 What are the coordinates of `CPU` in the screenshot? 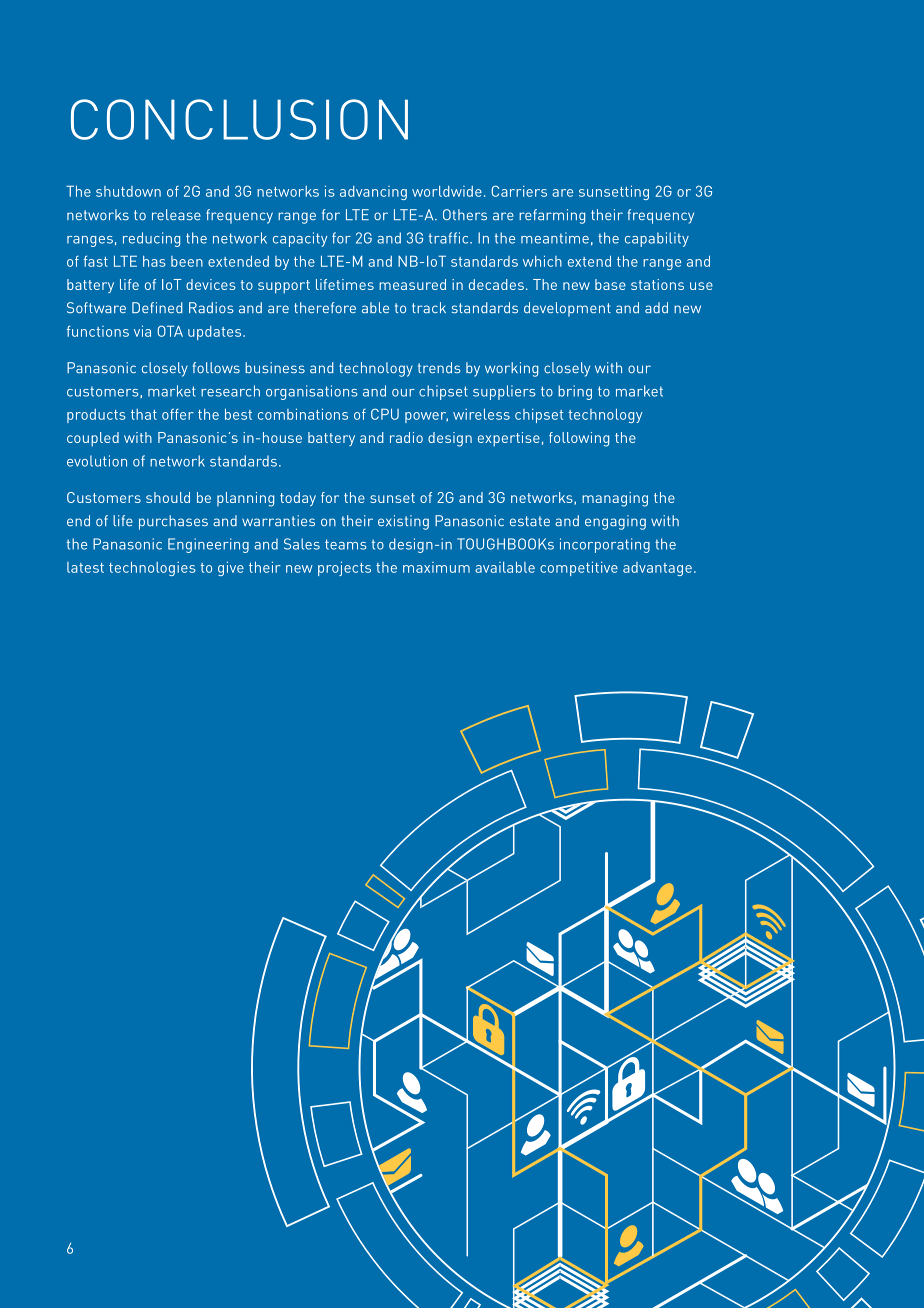 It's located at (385, 414).
